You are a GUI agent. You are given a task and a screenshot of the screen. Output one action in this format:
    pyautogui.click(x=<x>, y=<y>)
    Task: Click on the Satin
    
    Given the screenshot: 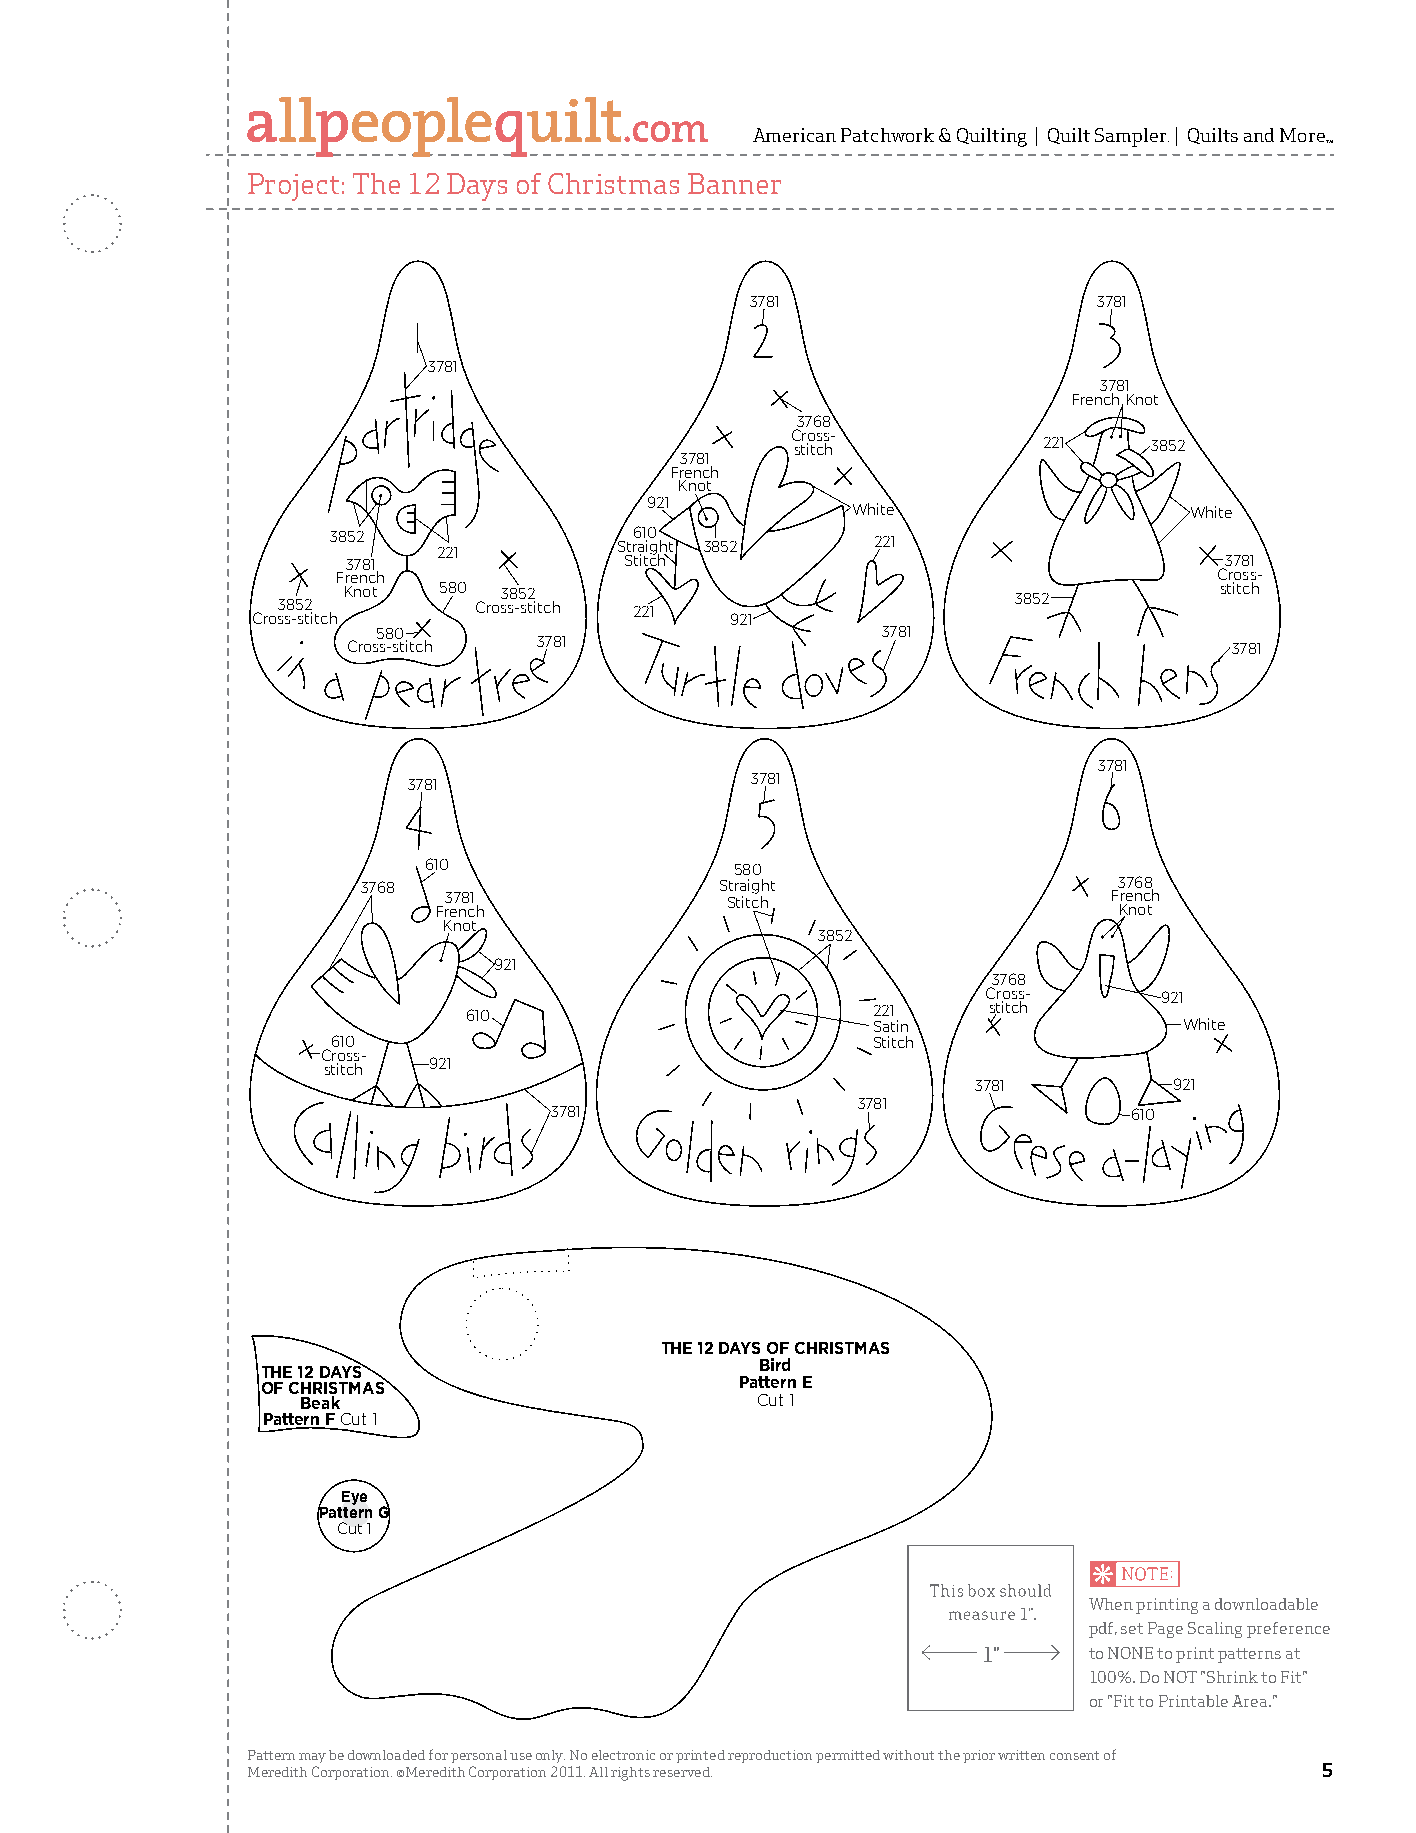 What is the action you would take?
    pyautogui.click(x=891, y=1026)
